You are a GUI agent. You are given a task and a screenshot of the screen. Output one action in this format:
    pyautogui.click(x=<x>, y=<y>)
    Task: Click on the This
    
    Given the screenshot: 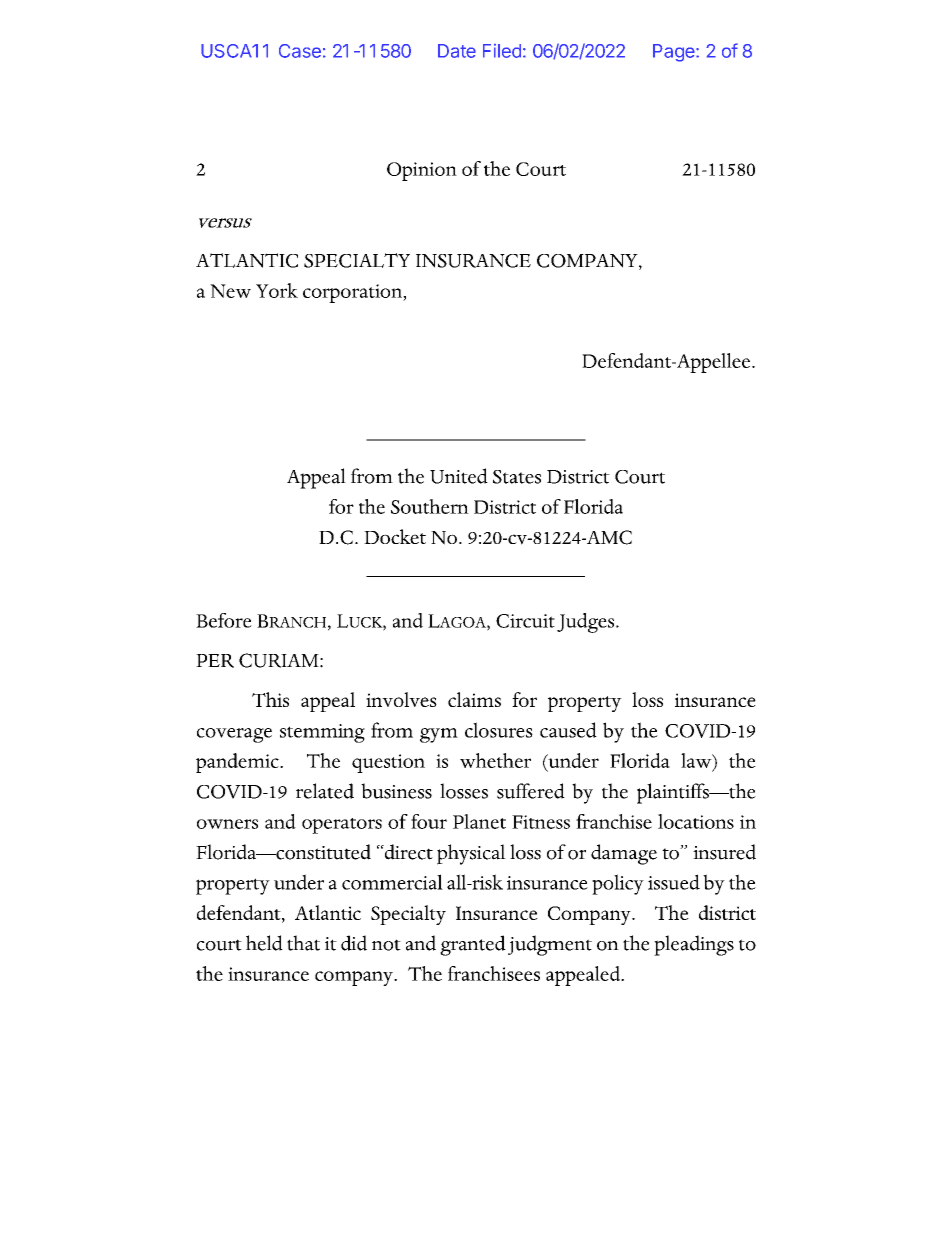 What is the action you would take?
    pyautogui.click(x=270, y=699)
